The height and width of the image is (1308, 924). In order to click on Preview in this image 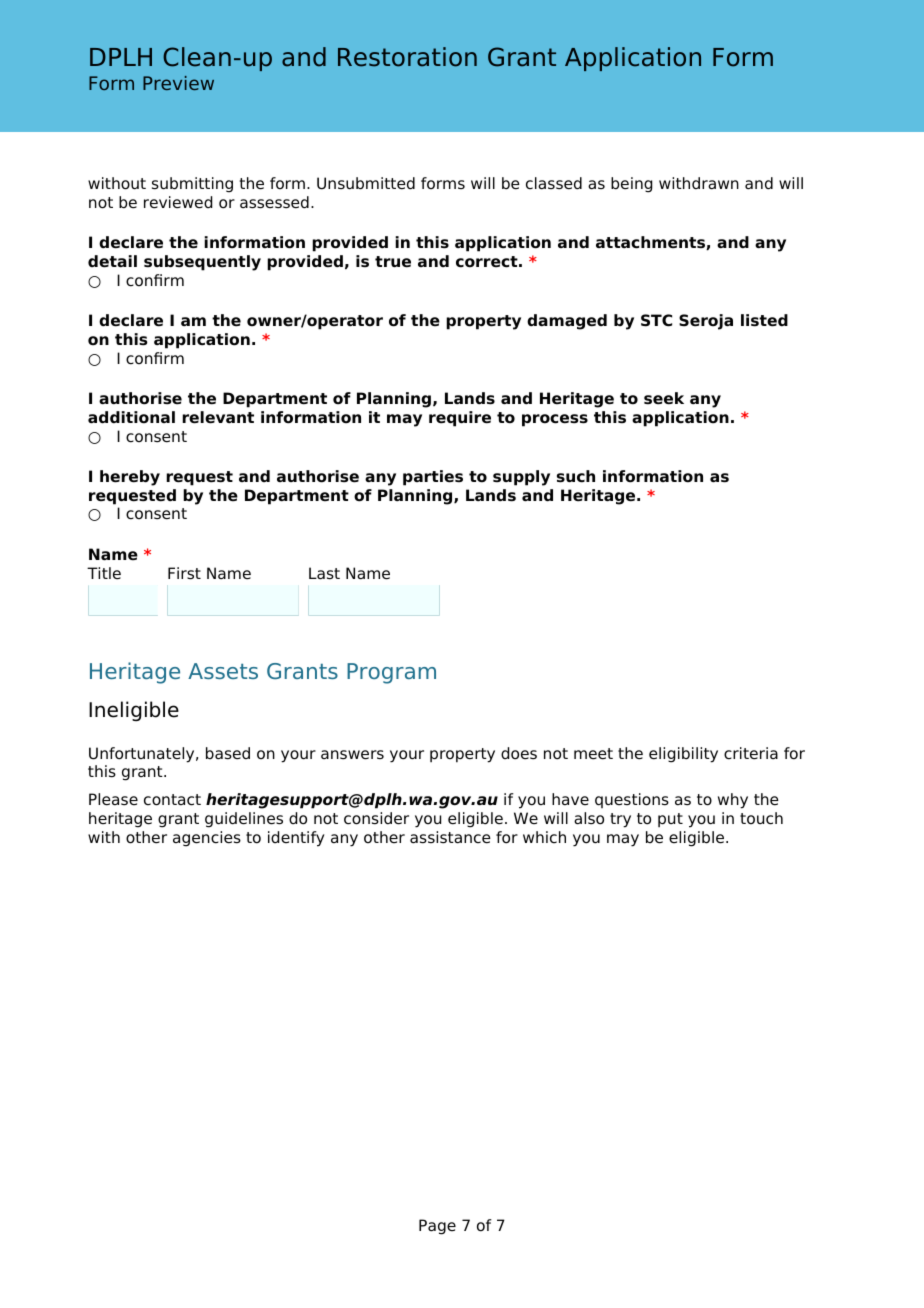, I will do `click(178, 83)`.
